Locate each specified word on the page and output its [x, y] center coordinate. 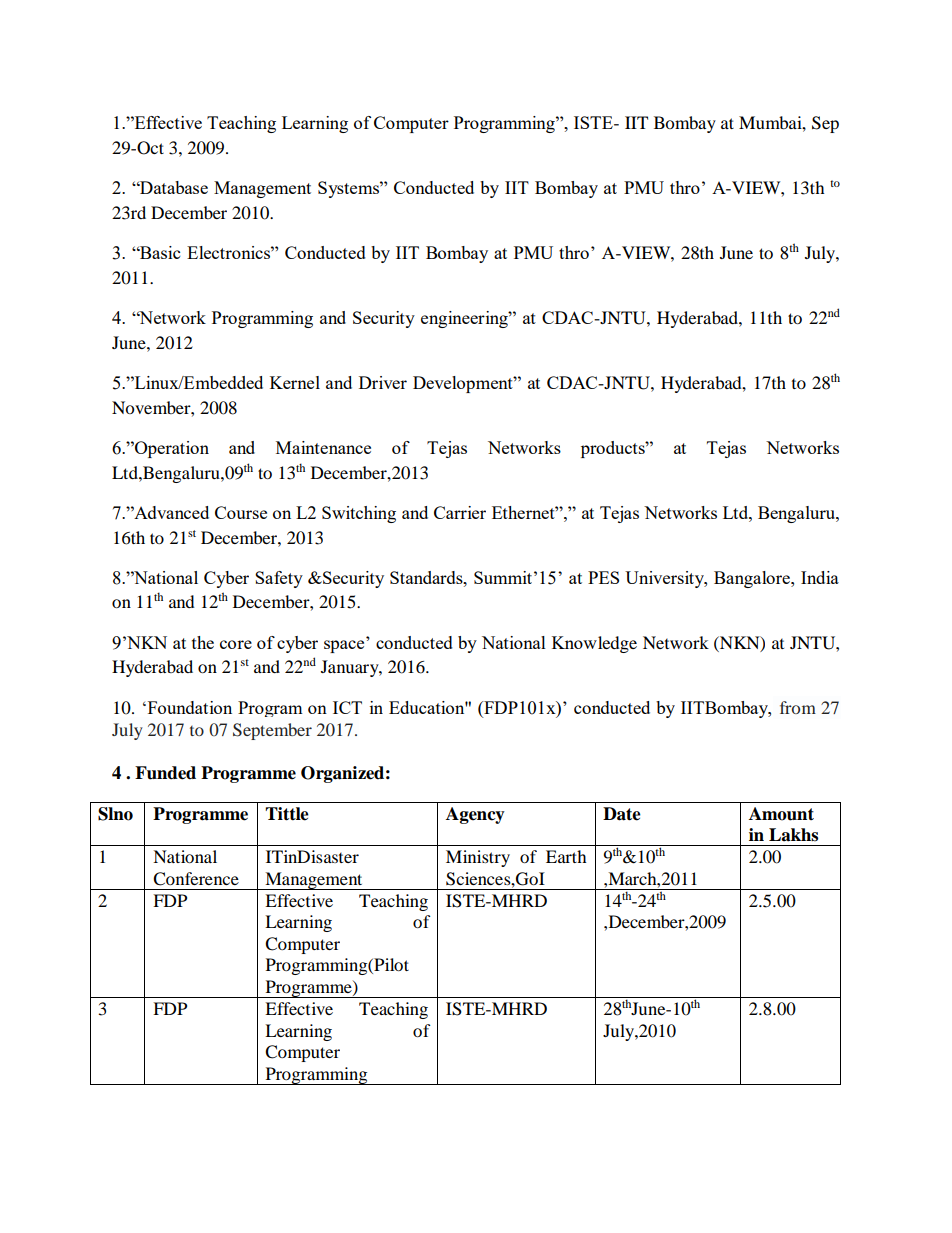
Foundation [188, 707]
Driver [383, 382]
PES [603, 577]
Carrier [460, 512]
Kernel [295, 382]
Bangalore [753, 579]
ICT [347, 707]
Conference [196, 879]
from [798, 707]
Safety [279, 579]
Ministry [478, 858]
